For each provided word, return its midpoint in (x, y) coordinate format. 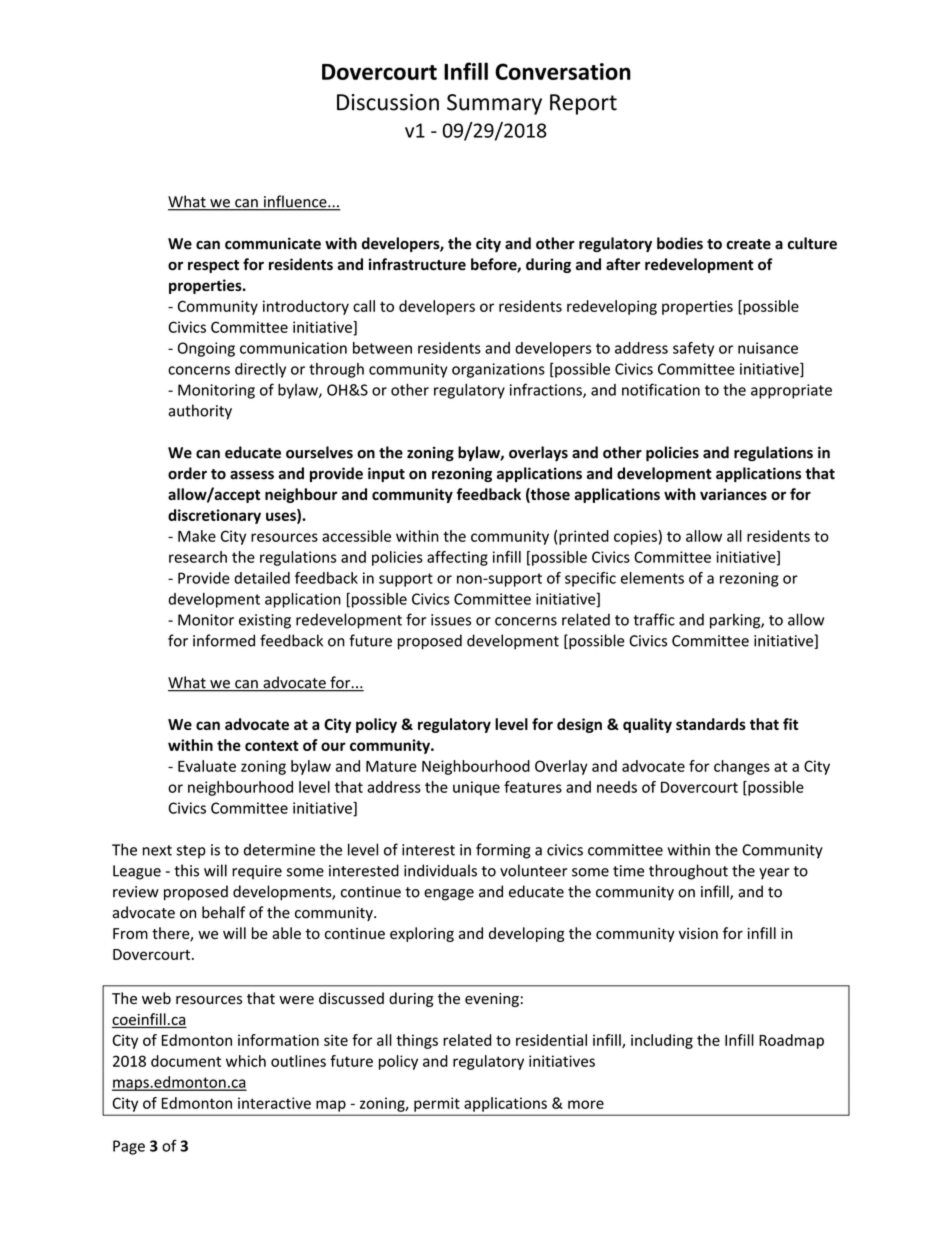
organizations (498, 370)
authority (200, 412)
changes (742, 767)
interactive (274, 1103)
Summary (494, 104)
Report (583, 104)
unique (476, 788)
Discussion (388, 102)
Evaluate (207, 766)
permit (437, 1104)
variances (733, 494)
